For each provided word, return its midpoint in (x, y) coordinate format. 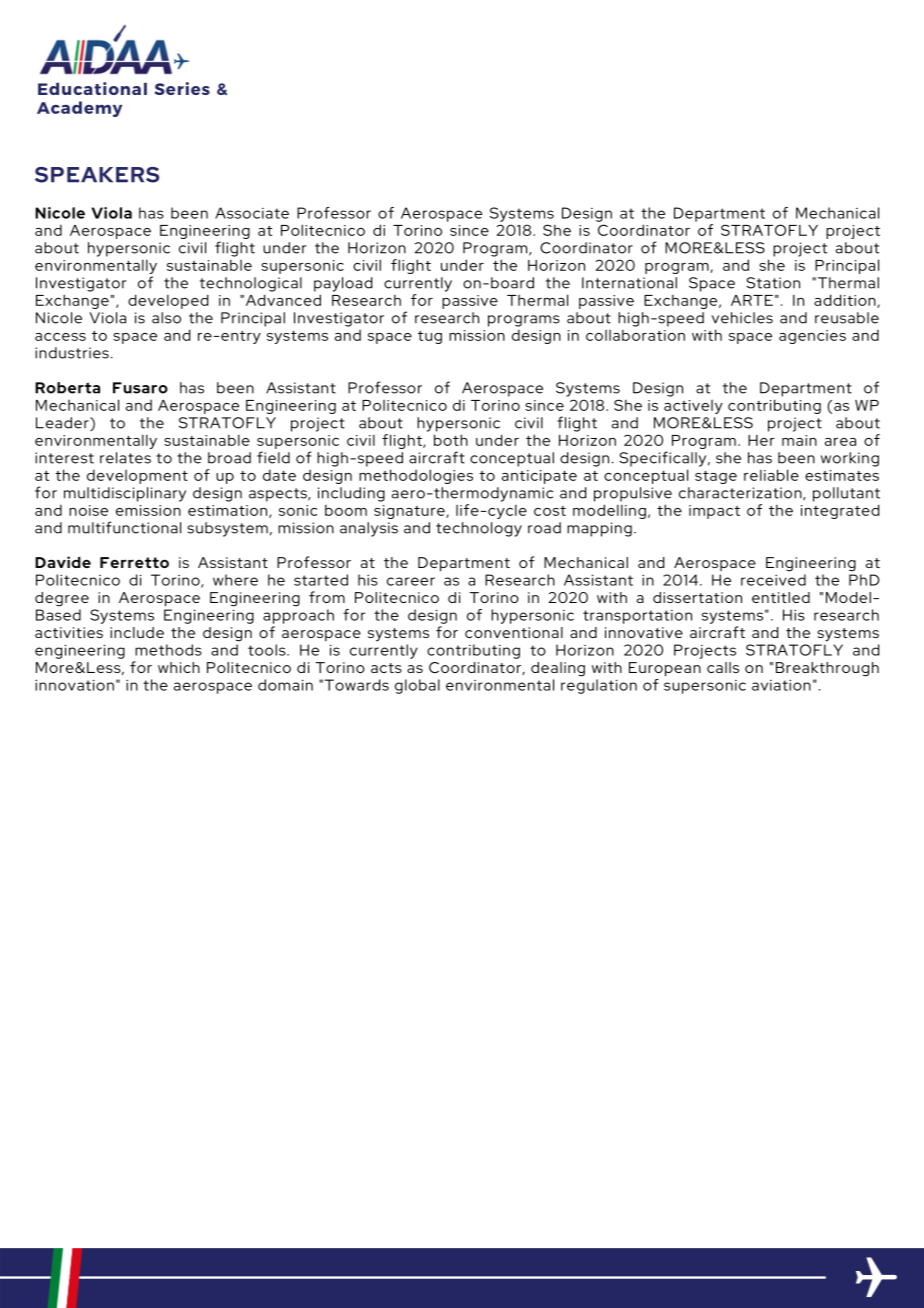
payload (343, 284)
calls (723, 667)
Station (773, 283)
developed (168, 301)
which (179, 667)
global (417, 686)
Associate (252, 213)
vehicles (742, 318)
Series (182, 88)
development (137, 476)
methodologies (416, 476)
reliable (771, 475)
